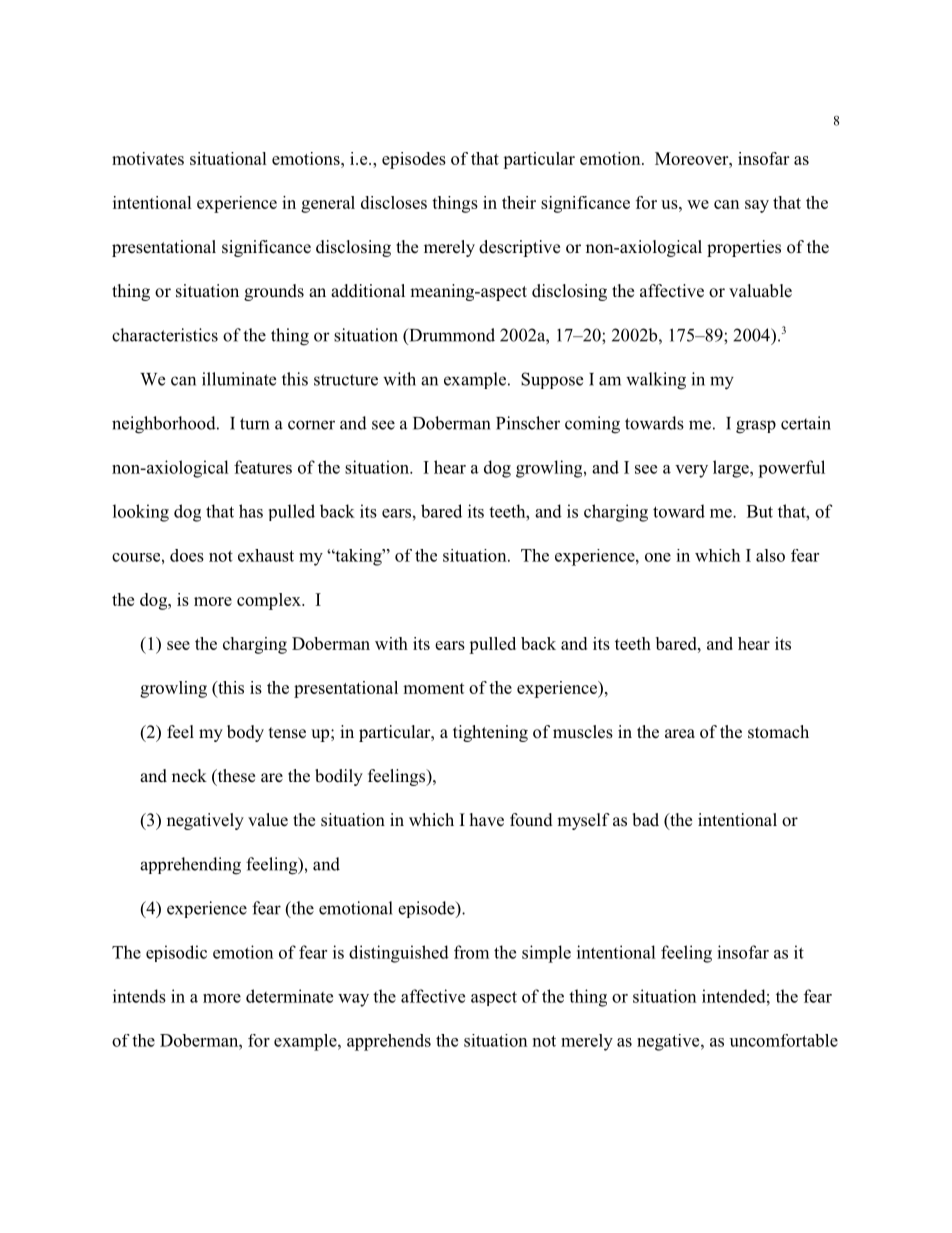 The width and height of the screenshot is (952, 1233). I want to click on moment, so click(433, 688).
